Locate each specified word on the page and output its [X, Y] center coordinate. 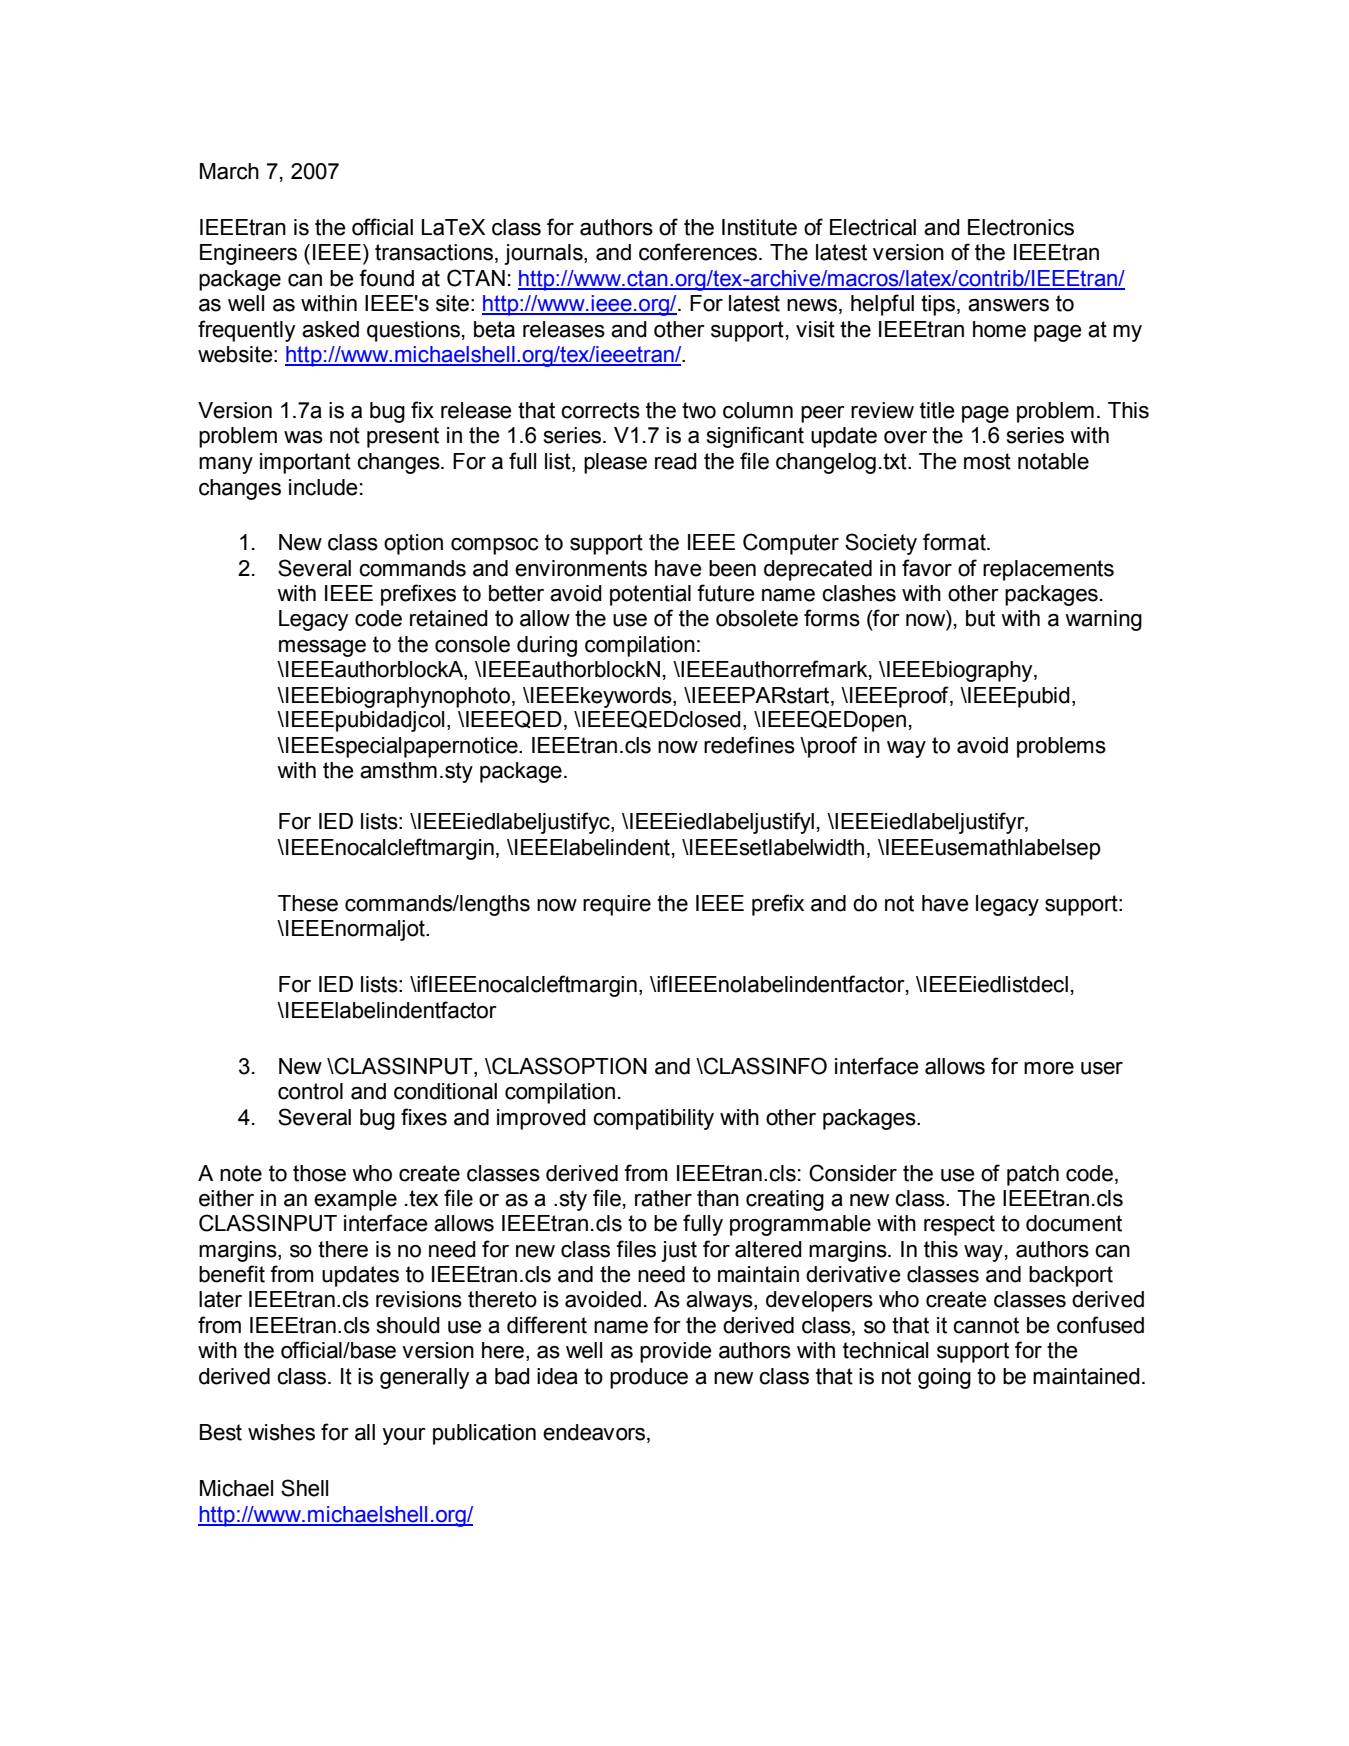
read [676, 461]
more [1049, 1068]
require [617, 905]
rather [663, 1198]
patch [1033, 1175]
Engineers [248, 254]
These [308, 903]
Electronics [1021, 227]
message [322, 648]
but [980, 618]
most [987, 461]
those [319, 1173]
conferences [699, 252]
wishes [281, 1432]
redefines [749, 745]
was [303, 437]
